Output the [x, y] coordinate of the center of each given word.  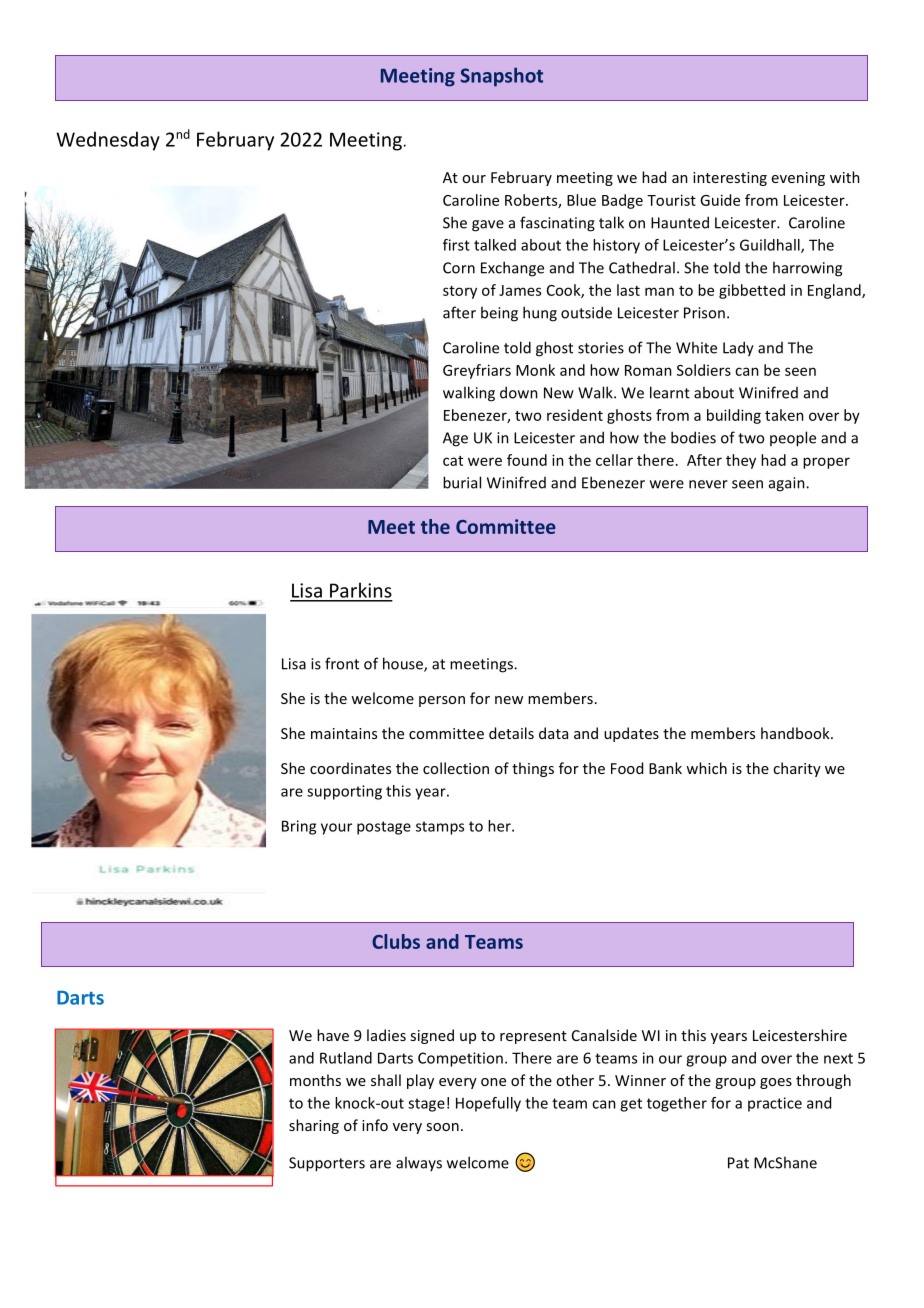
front [342, 663]
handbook [796, 733]
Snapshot [501, 77]
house [404, 664]
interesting [730, 179]
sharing [314, 1126]
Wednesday [108, 141]
